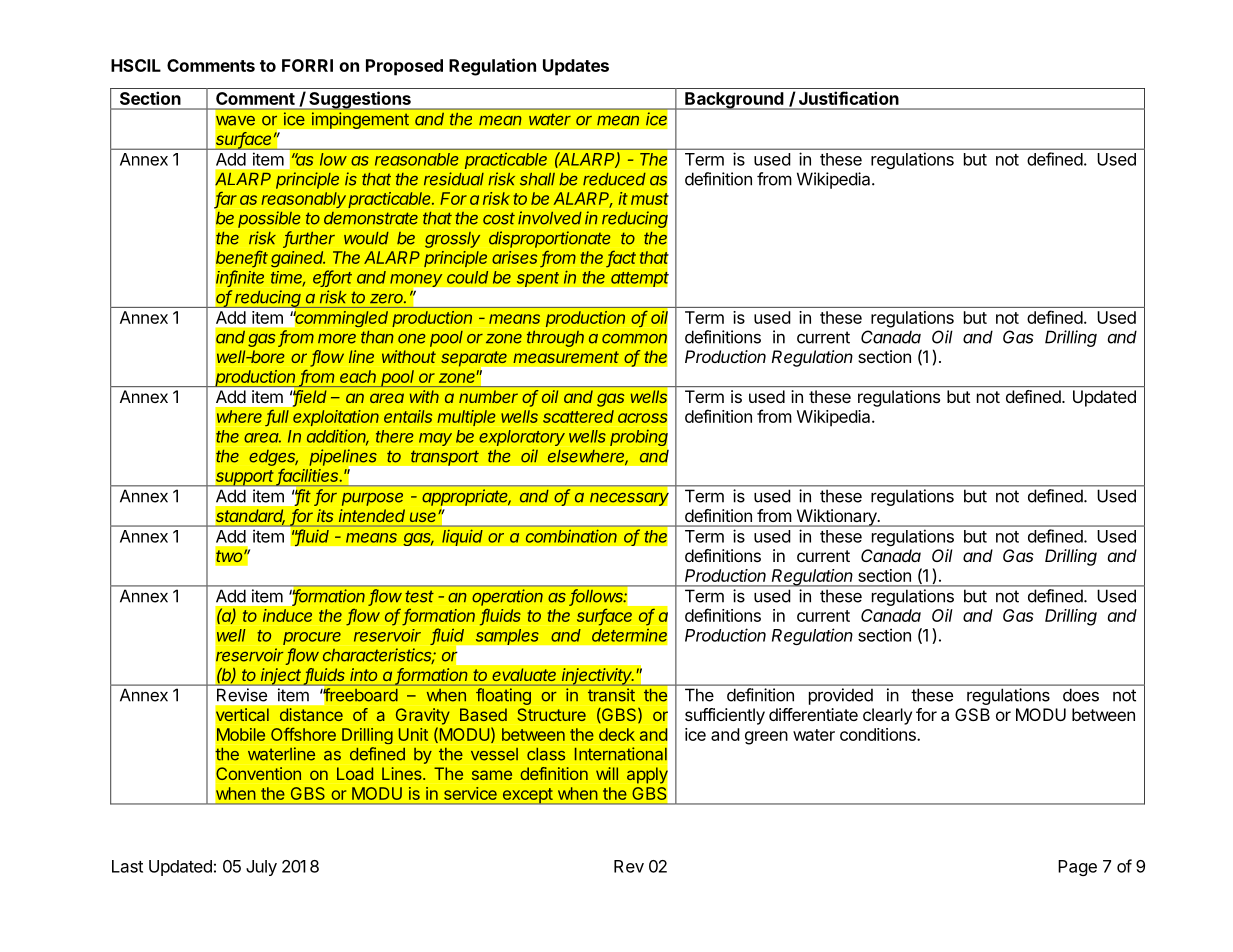 This screenshot has height=952, width=1233. Describe the element at coordinates (522, 438) in the screenshot. I see `exploratory` at that location.
